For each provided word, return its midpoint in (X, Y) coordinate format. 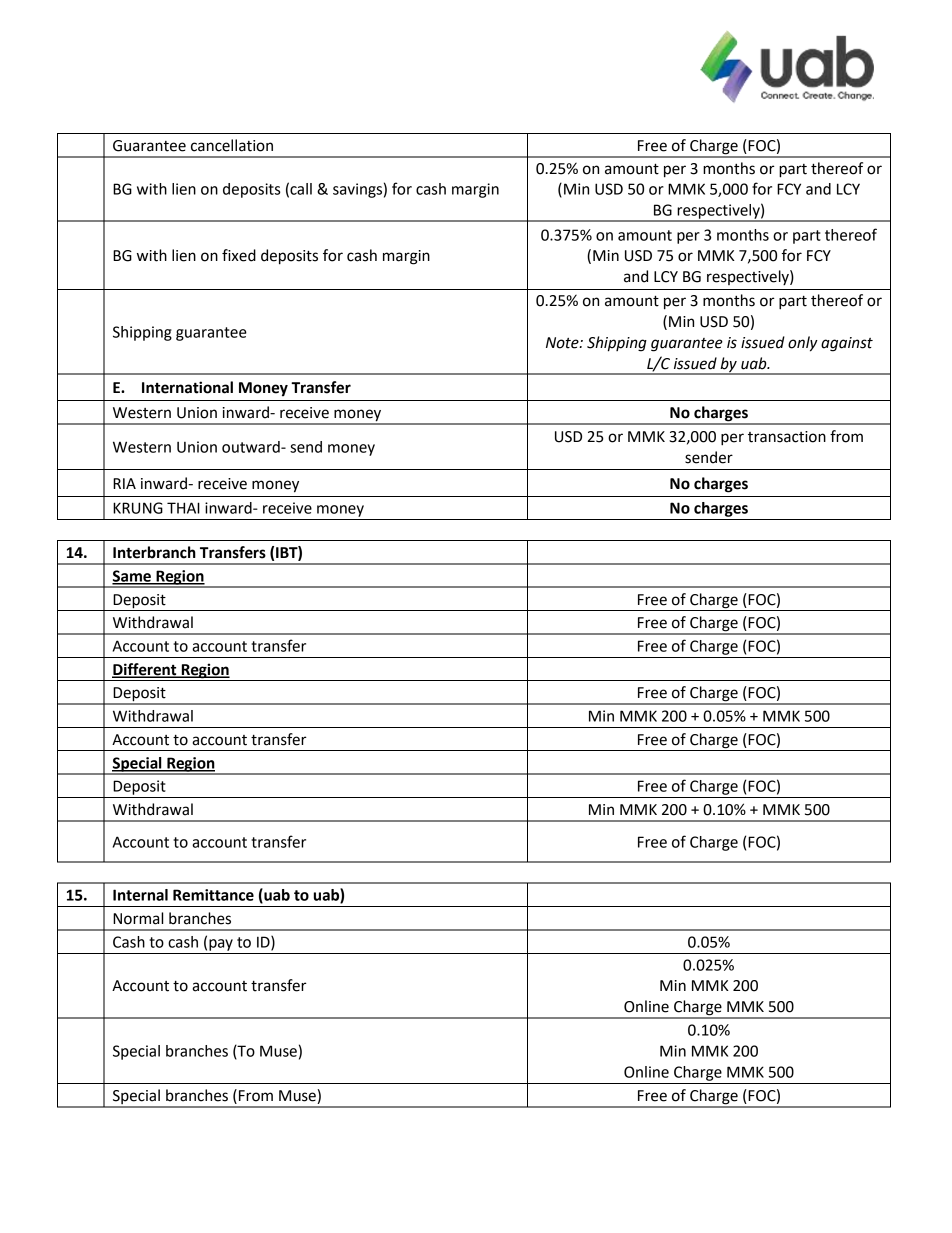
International (187, 387)
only (803, 344)
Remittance (213, 895)
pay (221, 945)
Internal (140, 895)
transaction (787, 437)
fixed (239, 255)
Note (563, 343)
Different (145, 670)
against (847, 344)
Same (132, 577)
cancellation (232, 145)
